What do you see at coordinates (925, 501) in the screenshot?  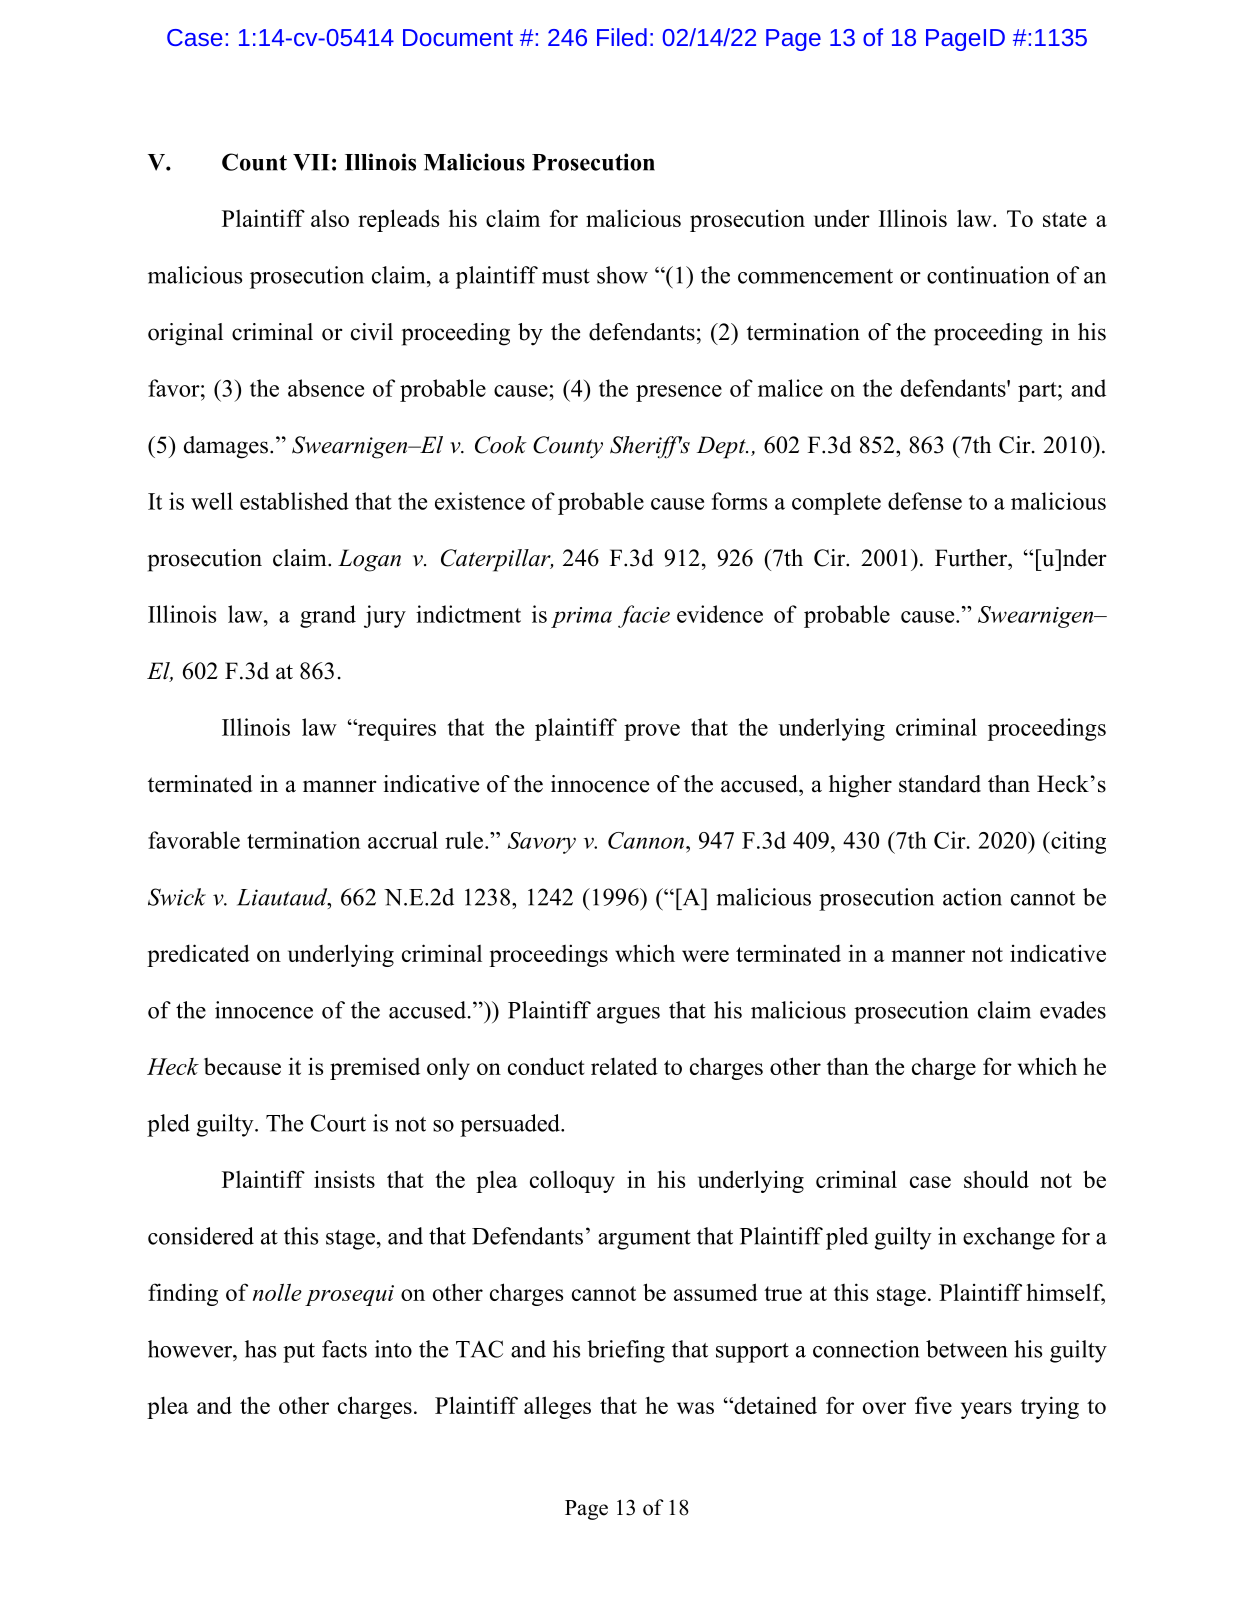 I see `defense` at bounding box center [925, 501].
